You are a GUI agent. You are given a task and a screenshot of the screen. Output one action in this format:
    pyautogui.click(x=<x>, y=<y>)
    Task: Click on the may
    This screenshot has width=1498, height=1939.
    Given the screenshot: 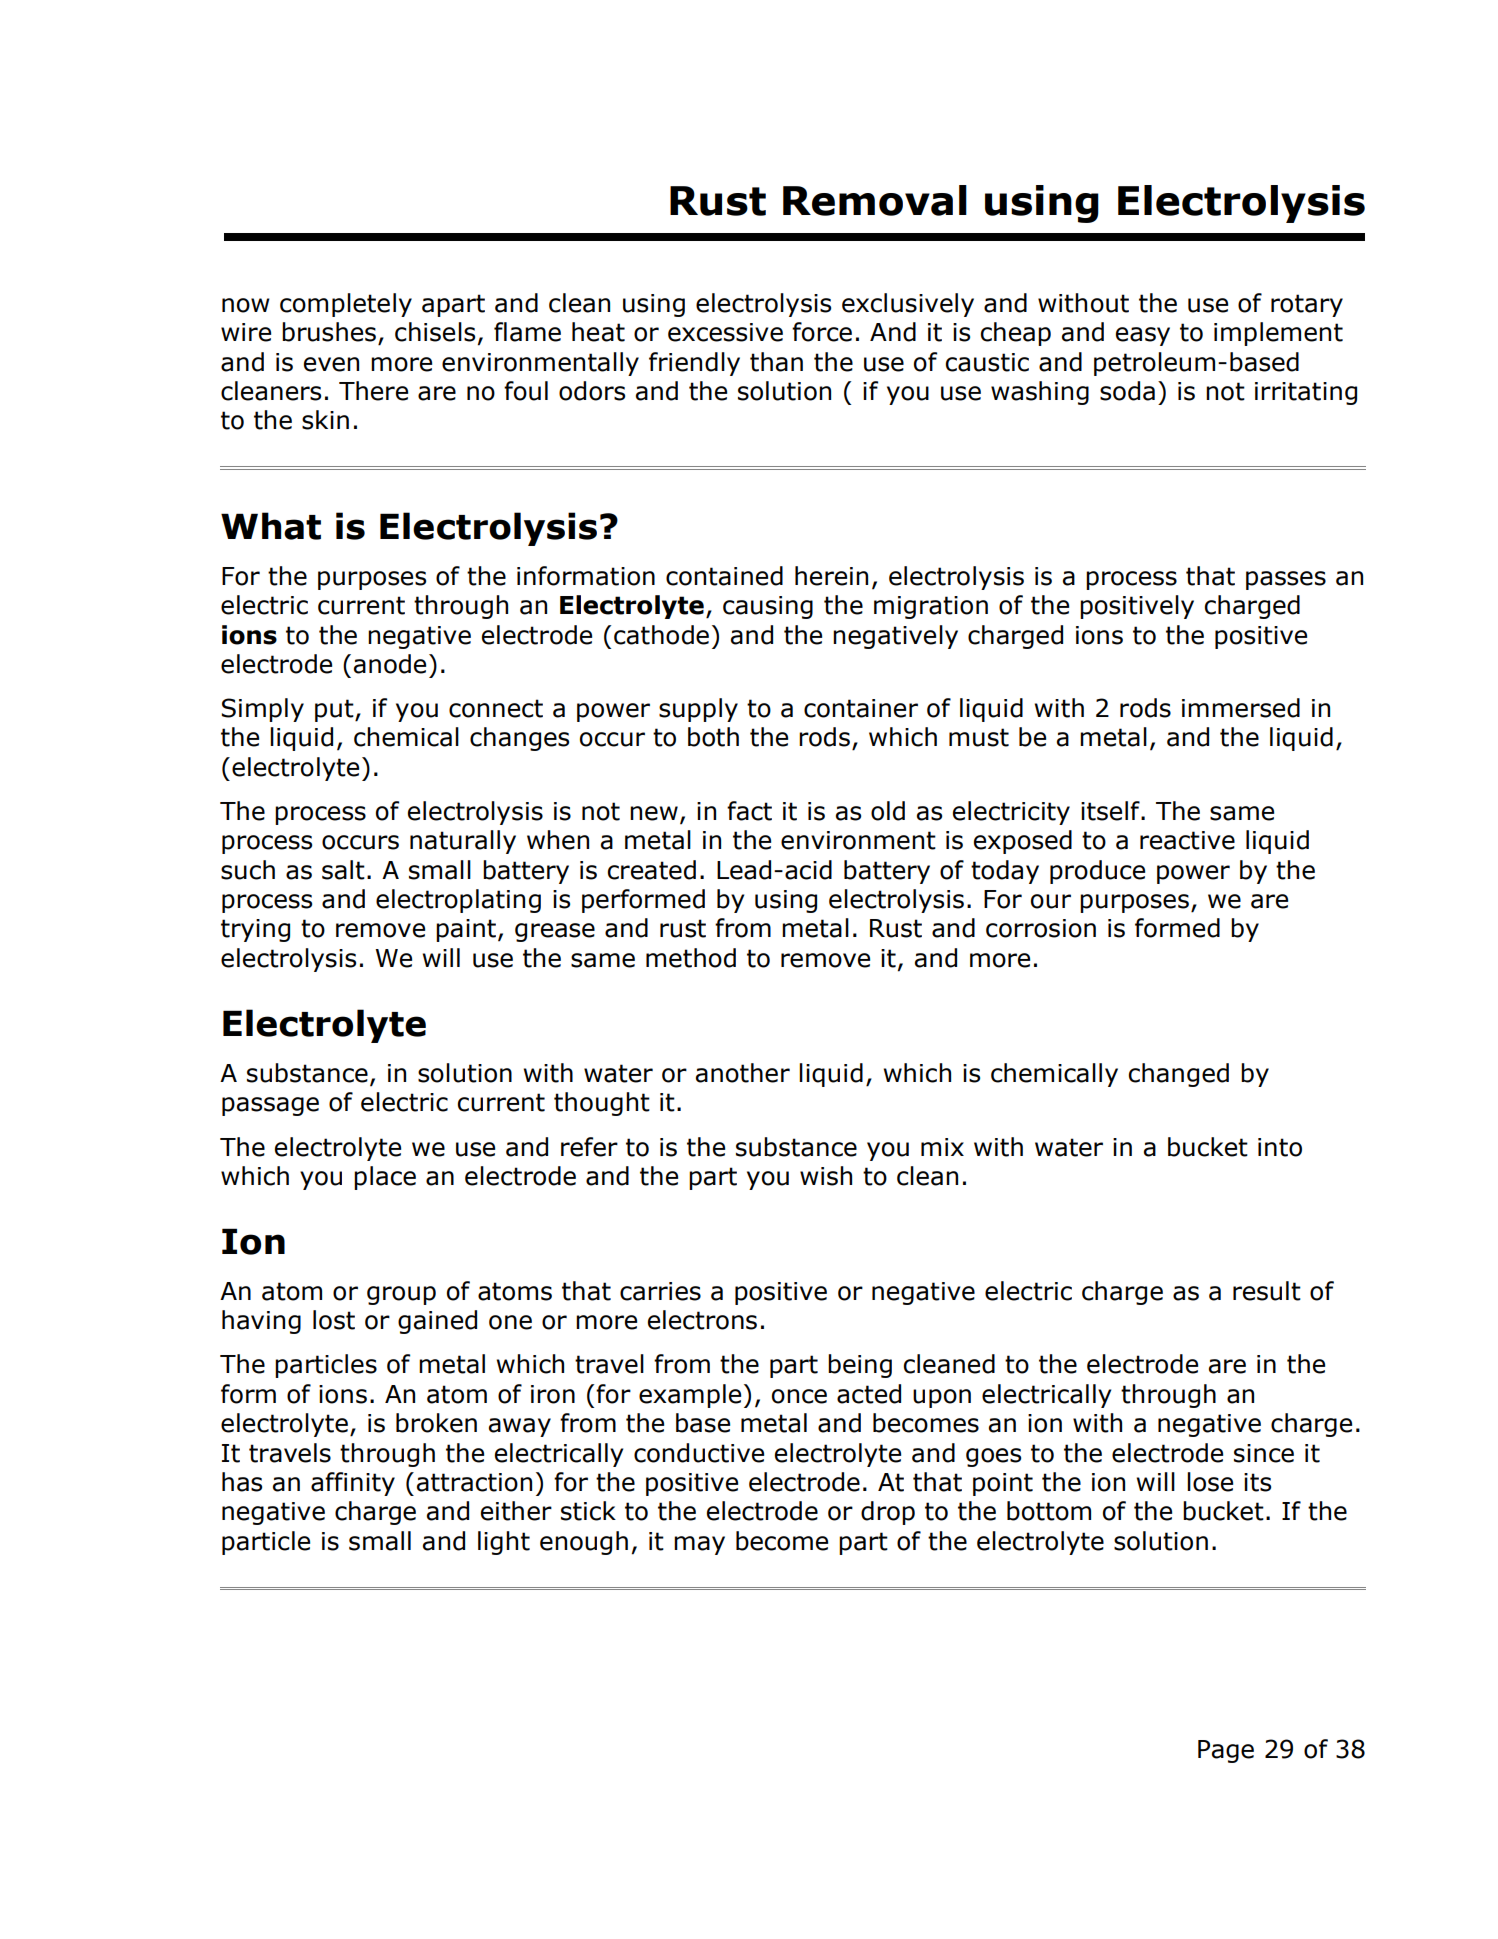 What is the action you would take?
    pyautogui.click(x=699, y=1545)
